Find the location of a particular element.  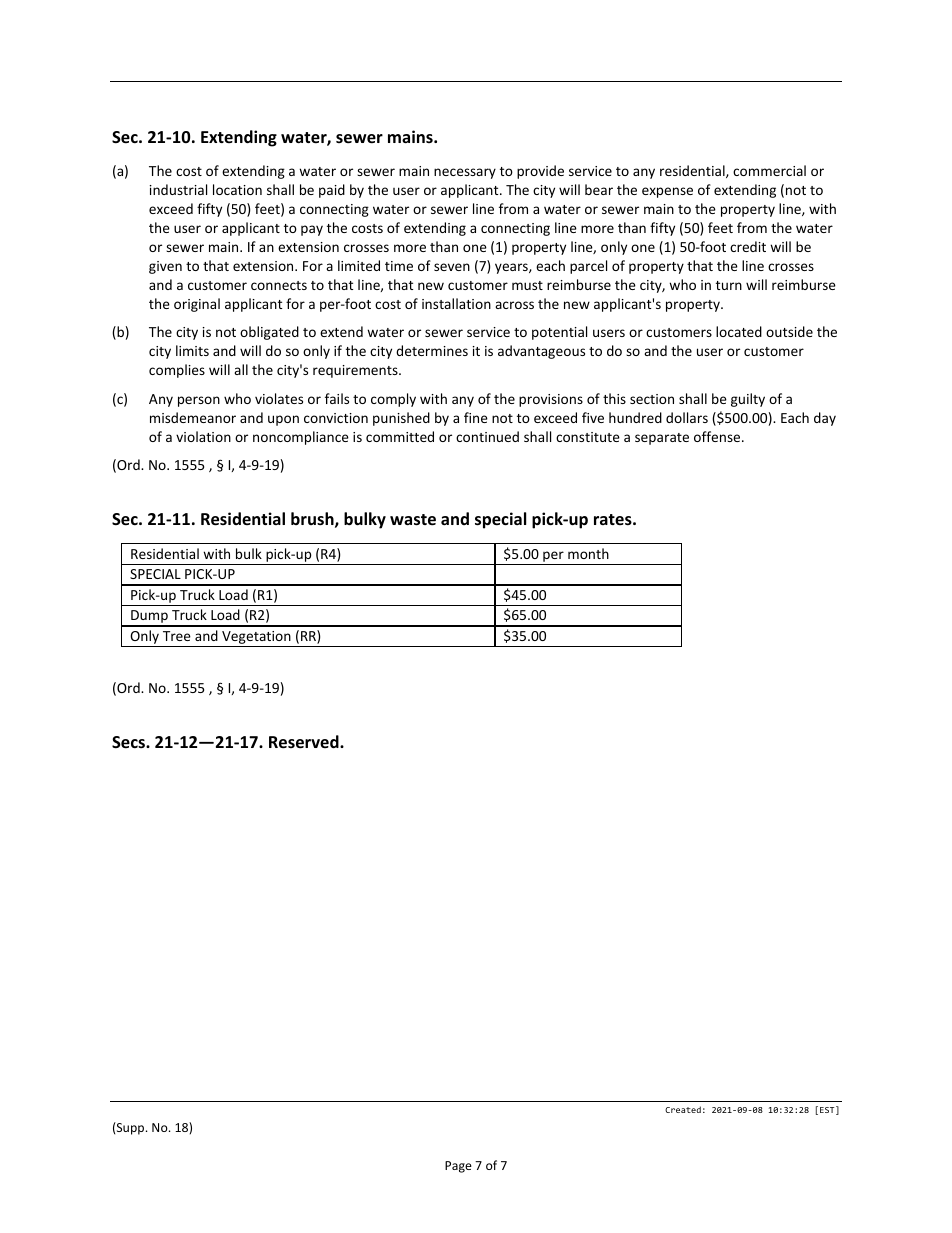

Created is located at coordinates (683, 1109).
